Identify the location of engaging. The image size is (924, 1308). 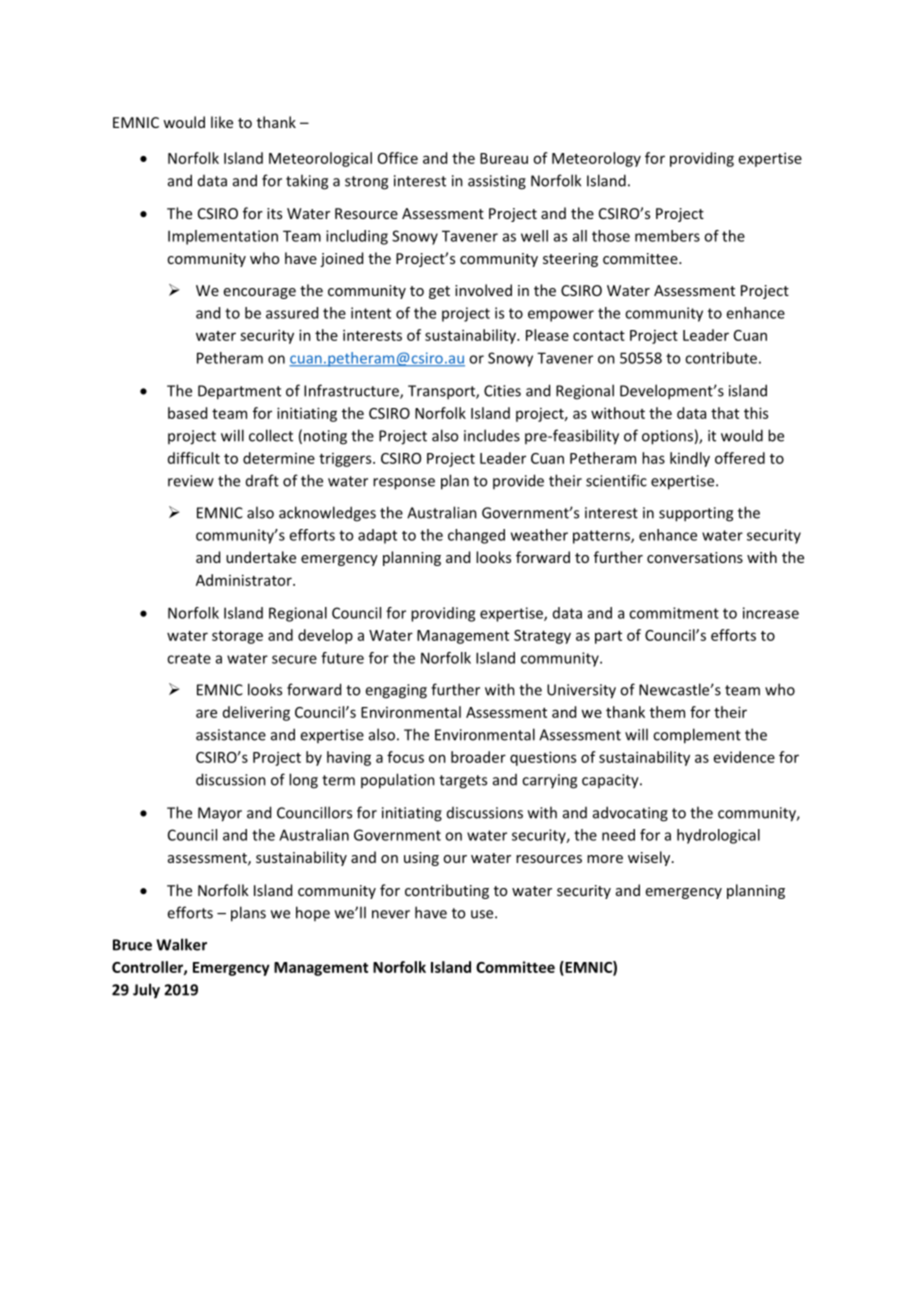
(396, 691).
